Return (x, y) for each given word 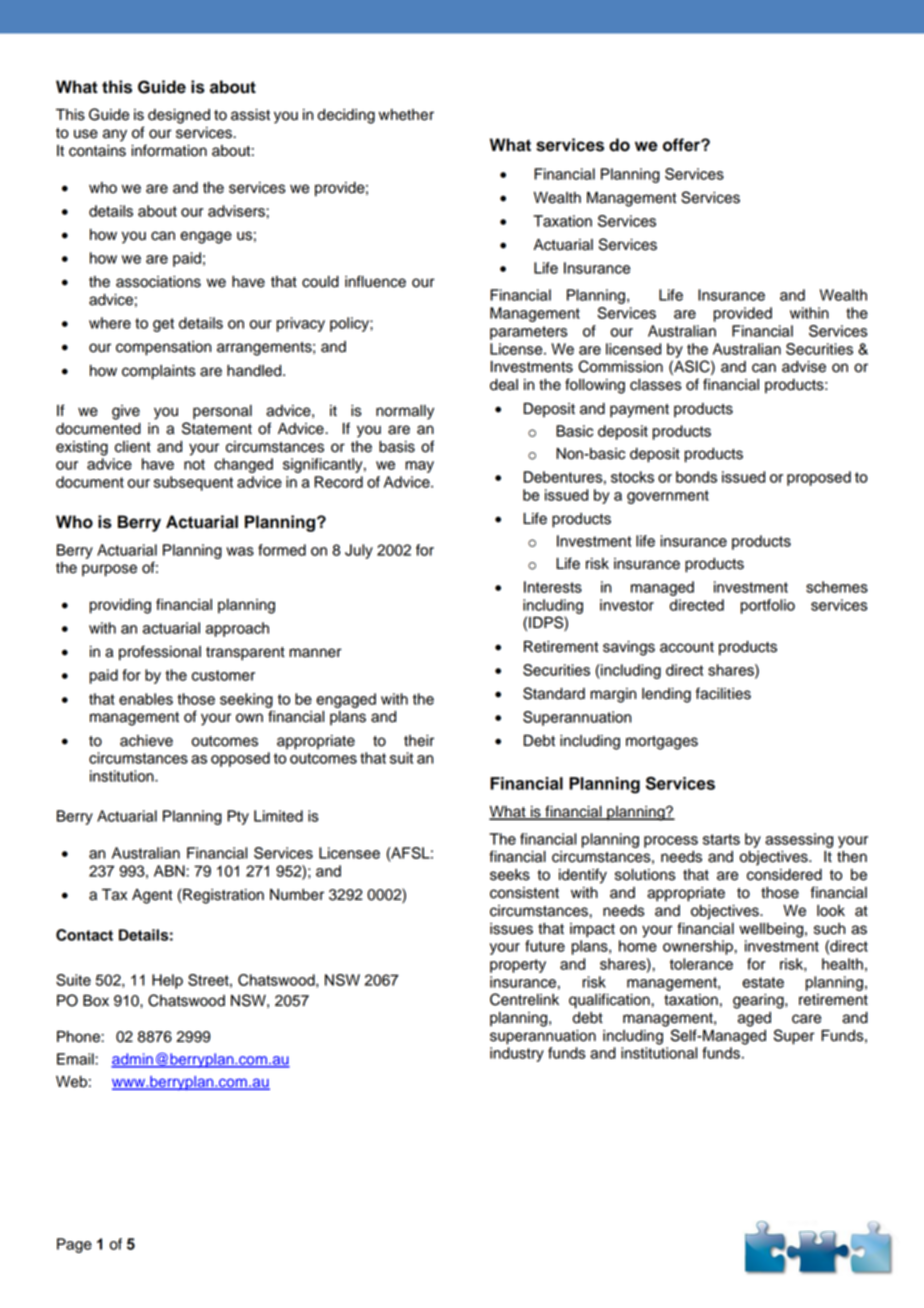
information (169, 150)
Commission (620, 366)
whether (406, 115)
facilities (723, 693)
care (806, 1019)
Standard (554, 693)
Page (74, 1245)
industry (517, 1054)
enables (146, 699)
